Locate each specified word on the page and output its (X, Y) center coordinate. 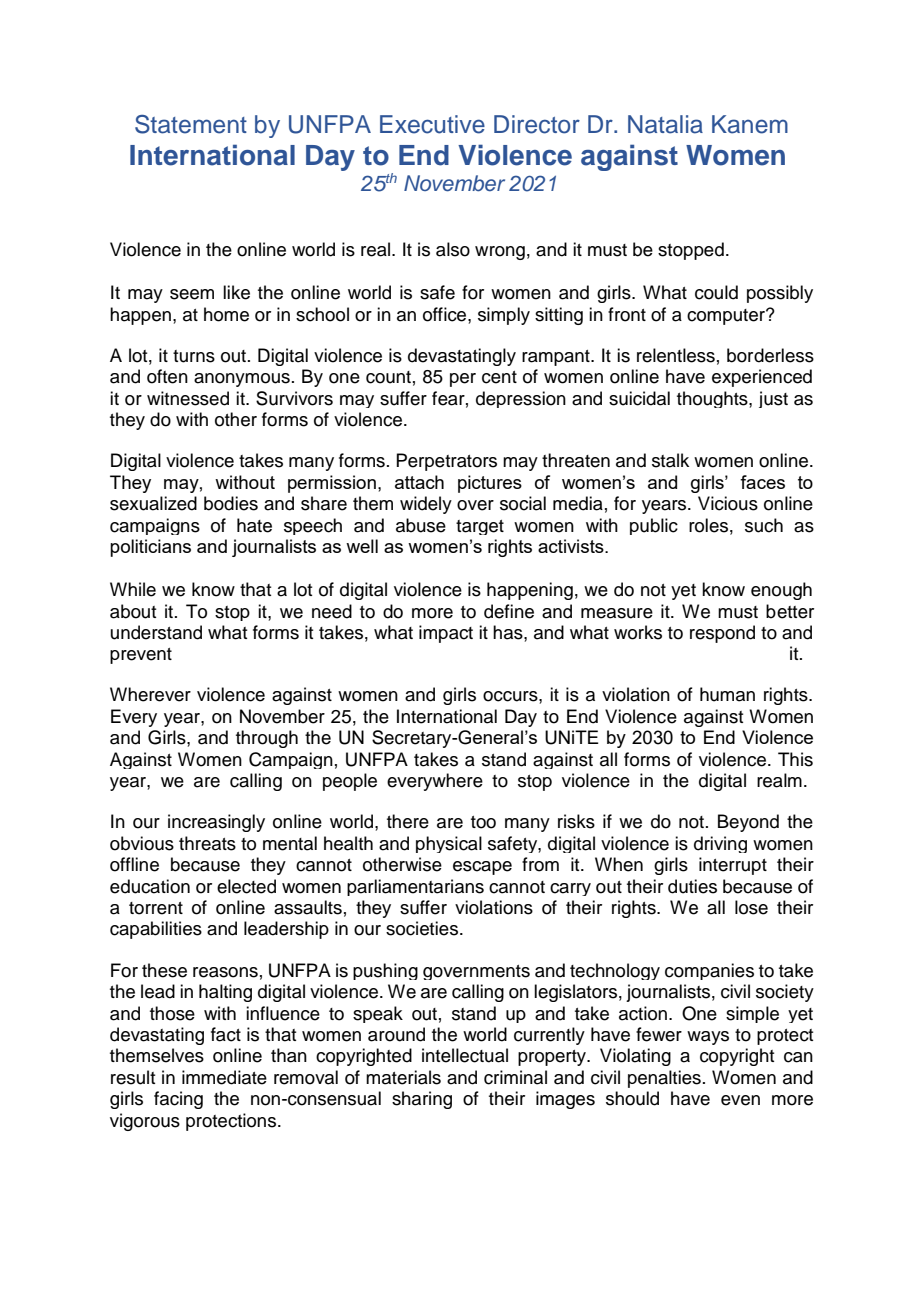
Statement (191, 124)
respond (722, 634)
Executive (432, 124)
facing (178, 1100)
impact (446, 634)
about (133, 611)
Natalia (665, 124)
